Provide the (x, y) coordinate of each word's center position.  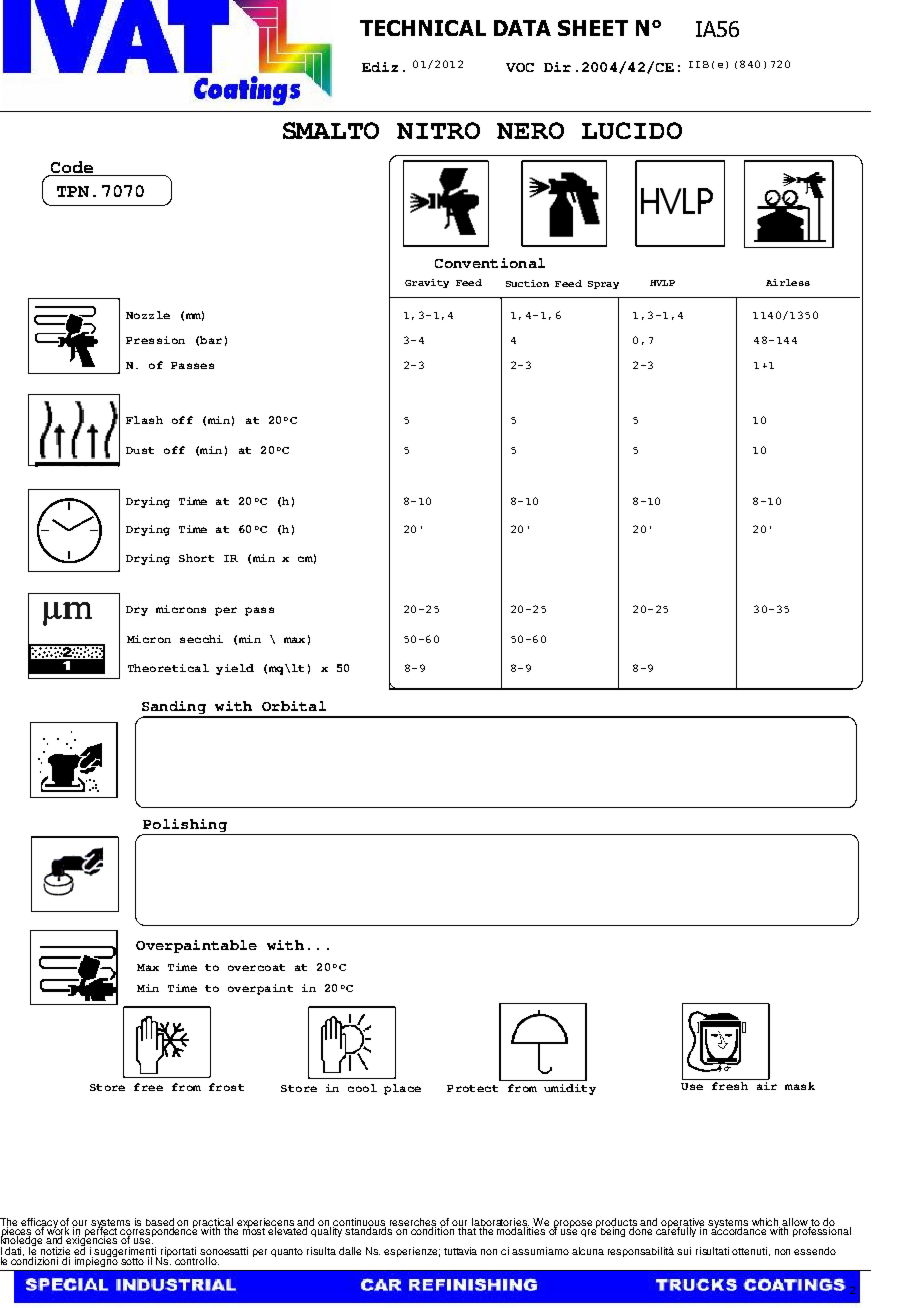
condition (434, 1230)
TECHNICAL (423, 28)
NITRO (438, 130)
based (160, 1223)
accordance (740, 1230)
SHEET (593, 28)
